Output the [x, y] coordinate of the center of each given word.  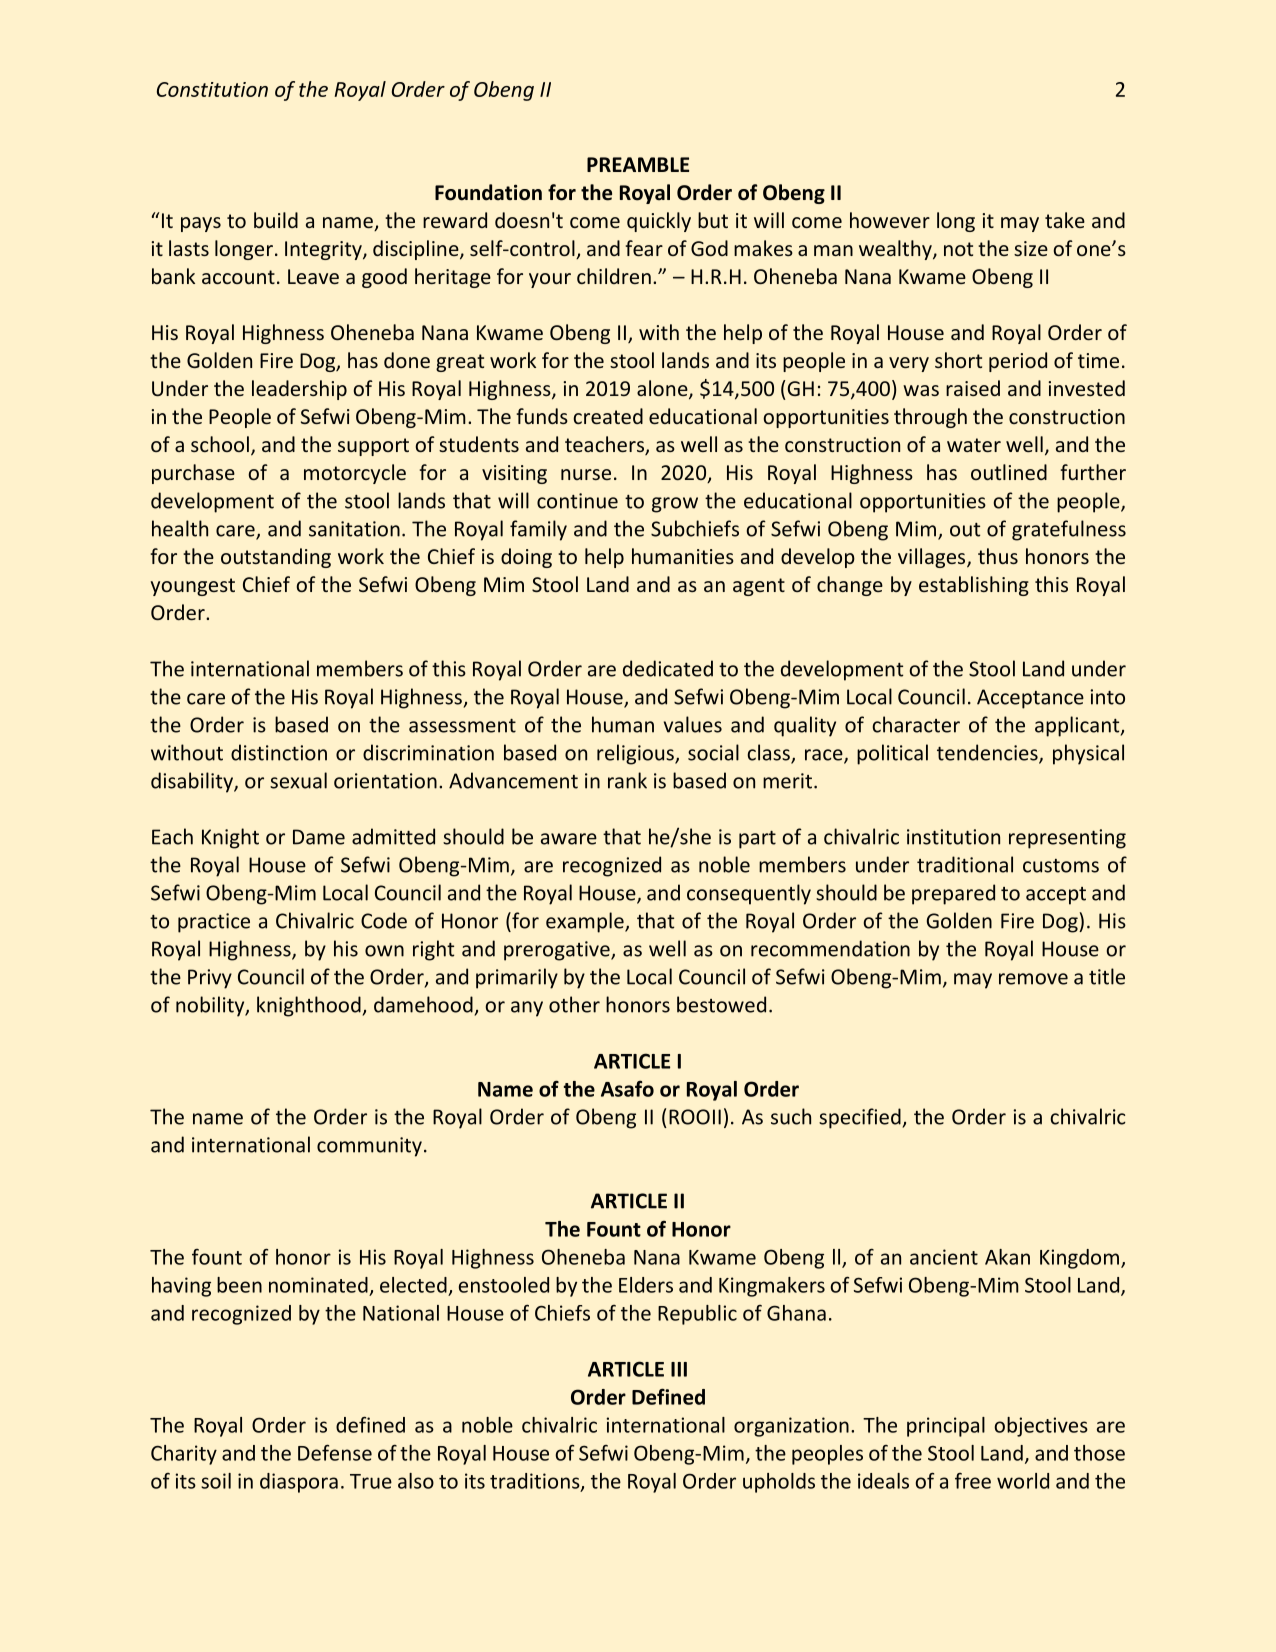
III [679, 1369]
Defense [335, 1452]
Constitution [212, 89]
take [1065, 220]
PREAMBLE [638, 164]
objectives [1041, 1427]
